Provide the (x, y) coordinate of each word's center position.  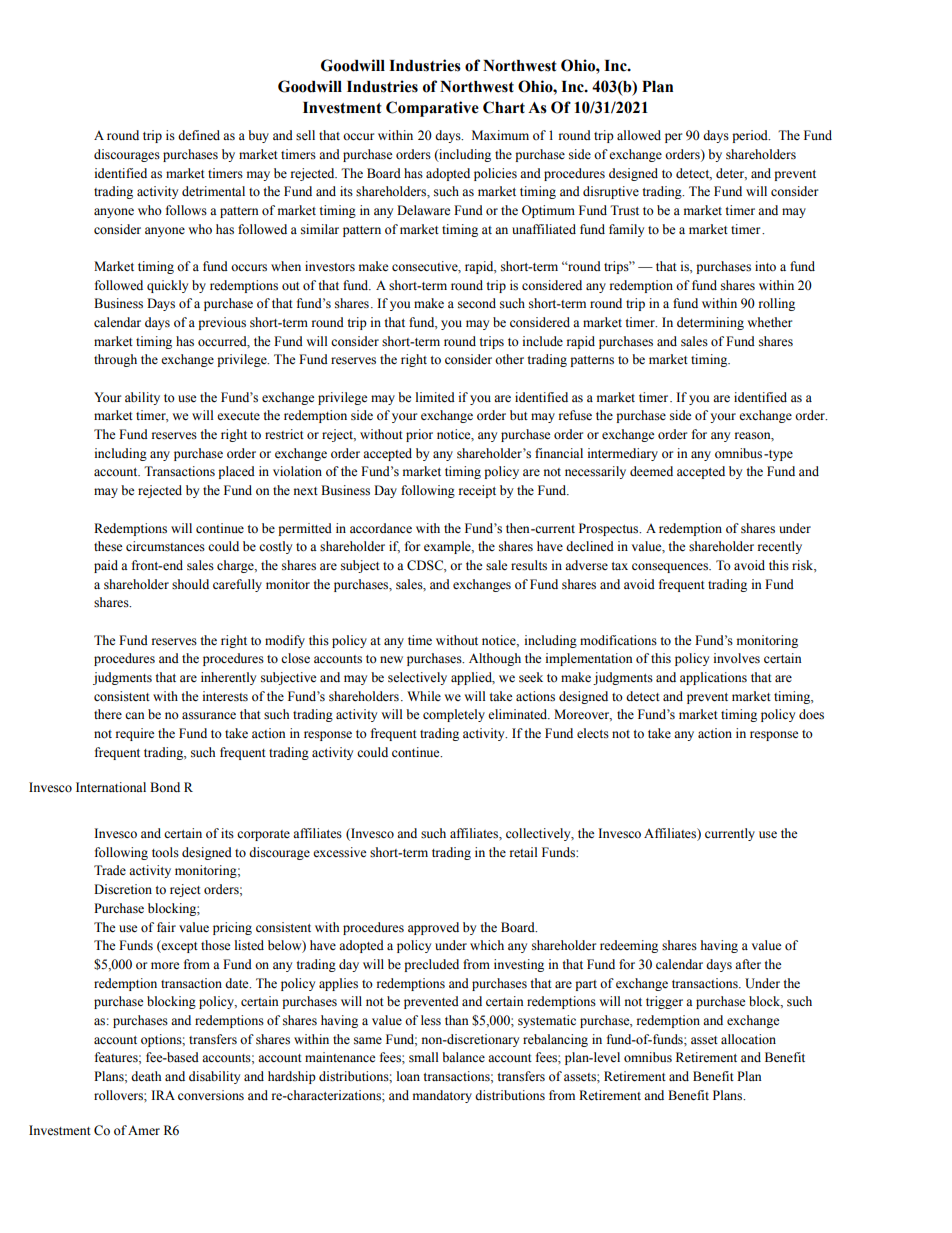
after (748, 964)
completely (454, 715)
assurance (209, 716)
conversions (211, 1095)
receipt (477, 491)
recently (780, 547)
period (751, 136)
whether (769, 322)
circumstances (165, 546)
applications (713, 678)
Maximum (500, 135)
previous (222, 323)
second (477, 303)
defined (199, 135)
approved (433, 928)
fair (166, 927)
